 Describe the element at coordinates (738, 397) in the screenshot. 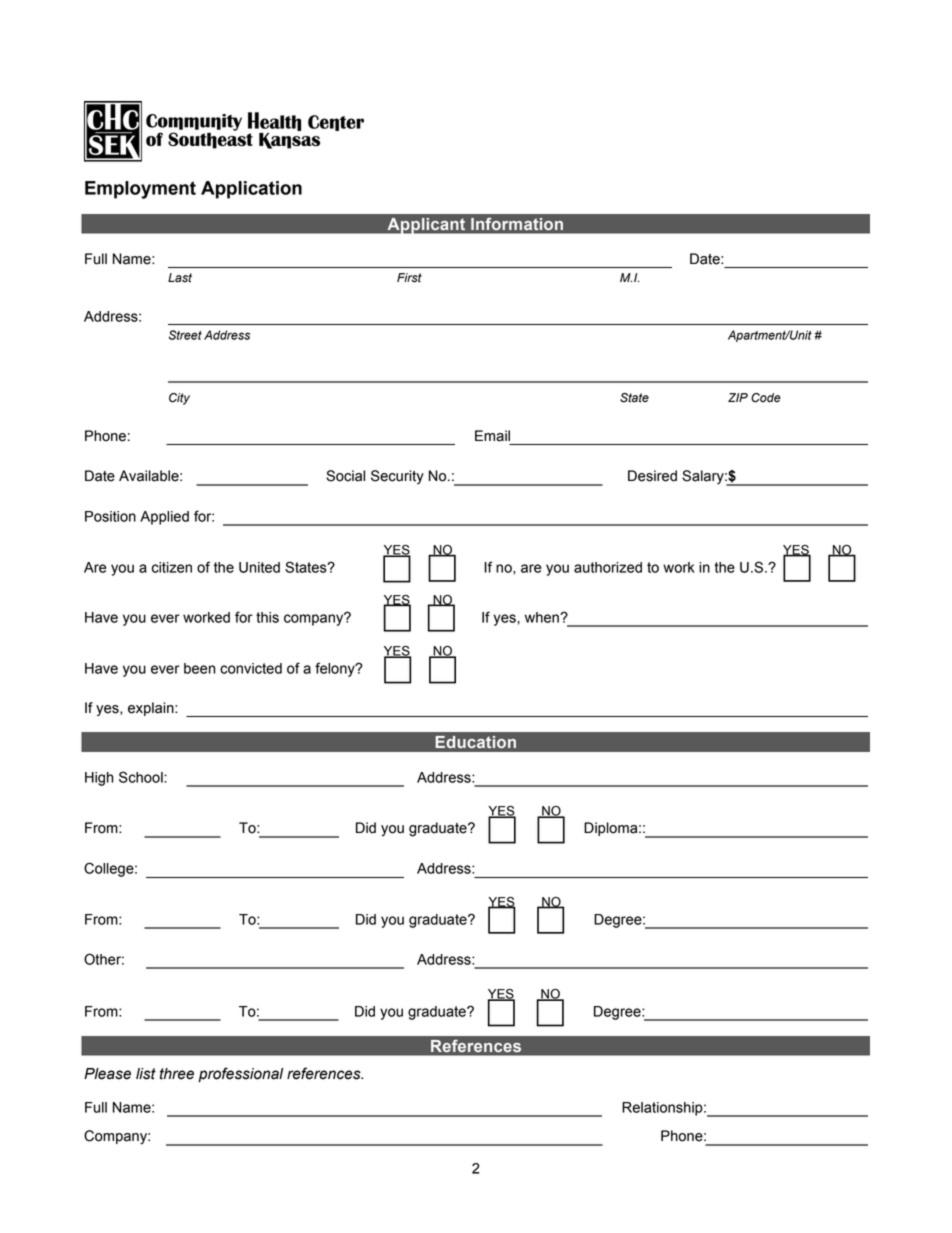

I see `ZIP` at that location.
